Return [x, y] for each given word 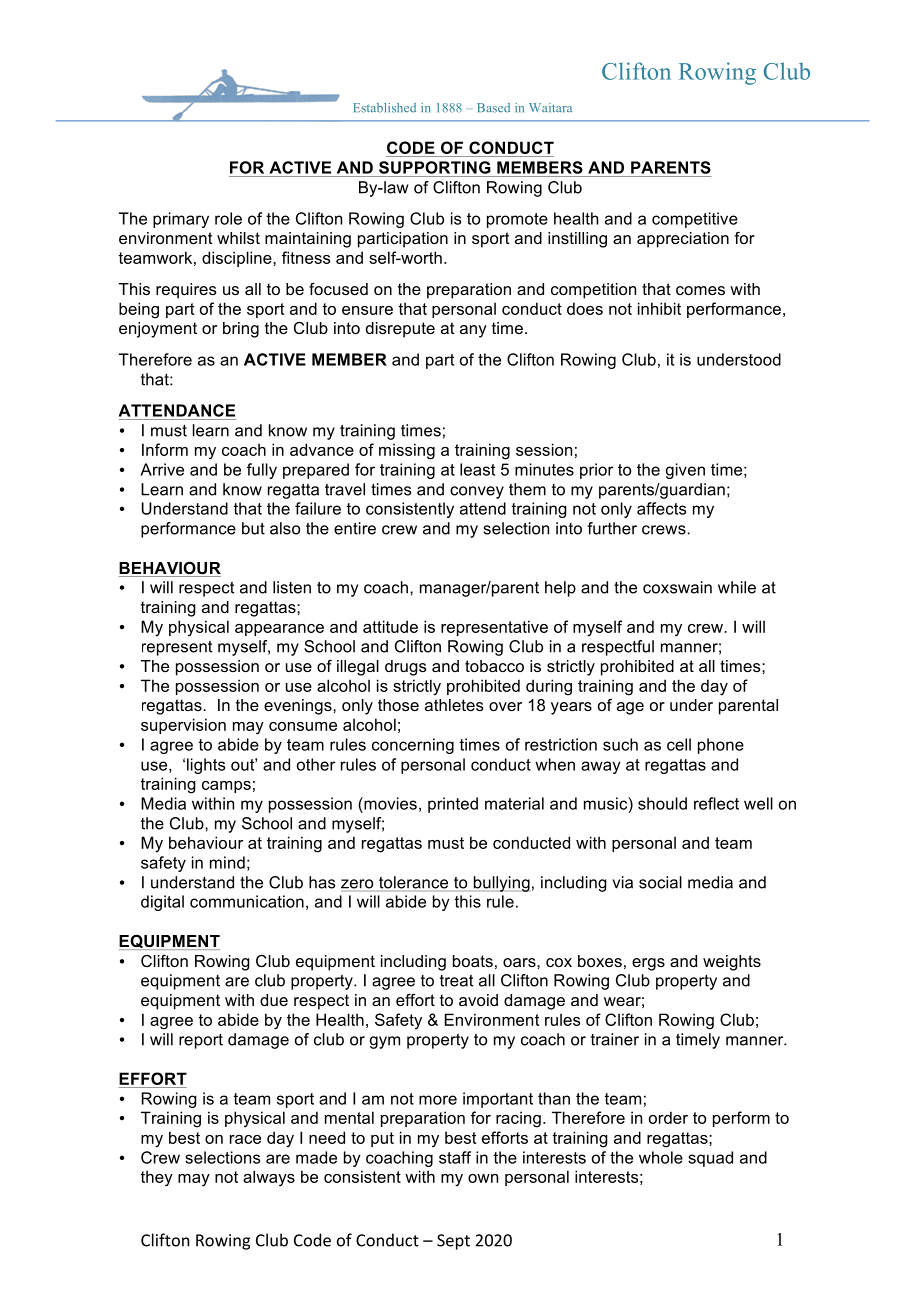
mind [227, 862]
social [660, 882]
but [253, 528]
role [228, 218]
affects [661, 508]
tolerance [413, 882]
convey [477, 492]
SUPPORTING [435, 167]
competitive [695, 220]
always [269, 1178]
